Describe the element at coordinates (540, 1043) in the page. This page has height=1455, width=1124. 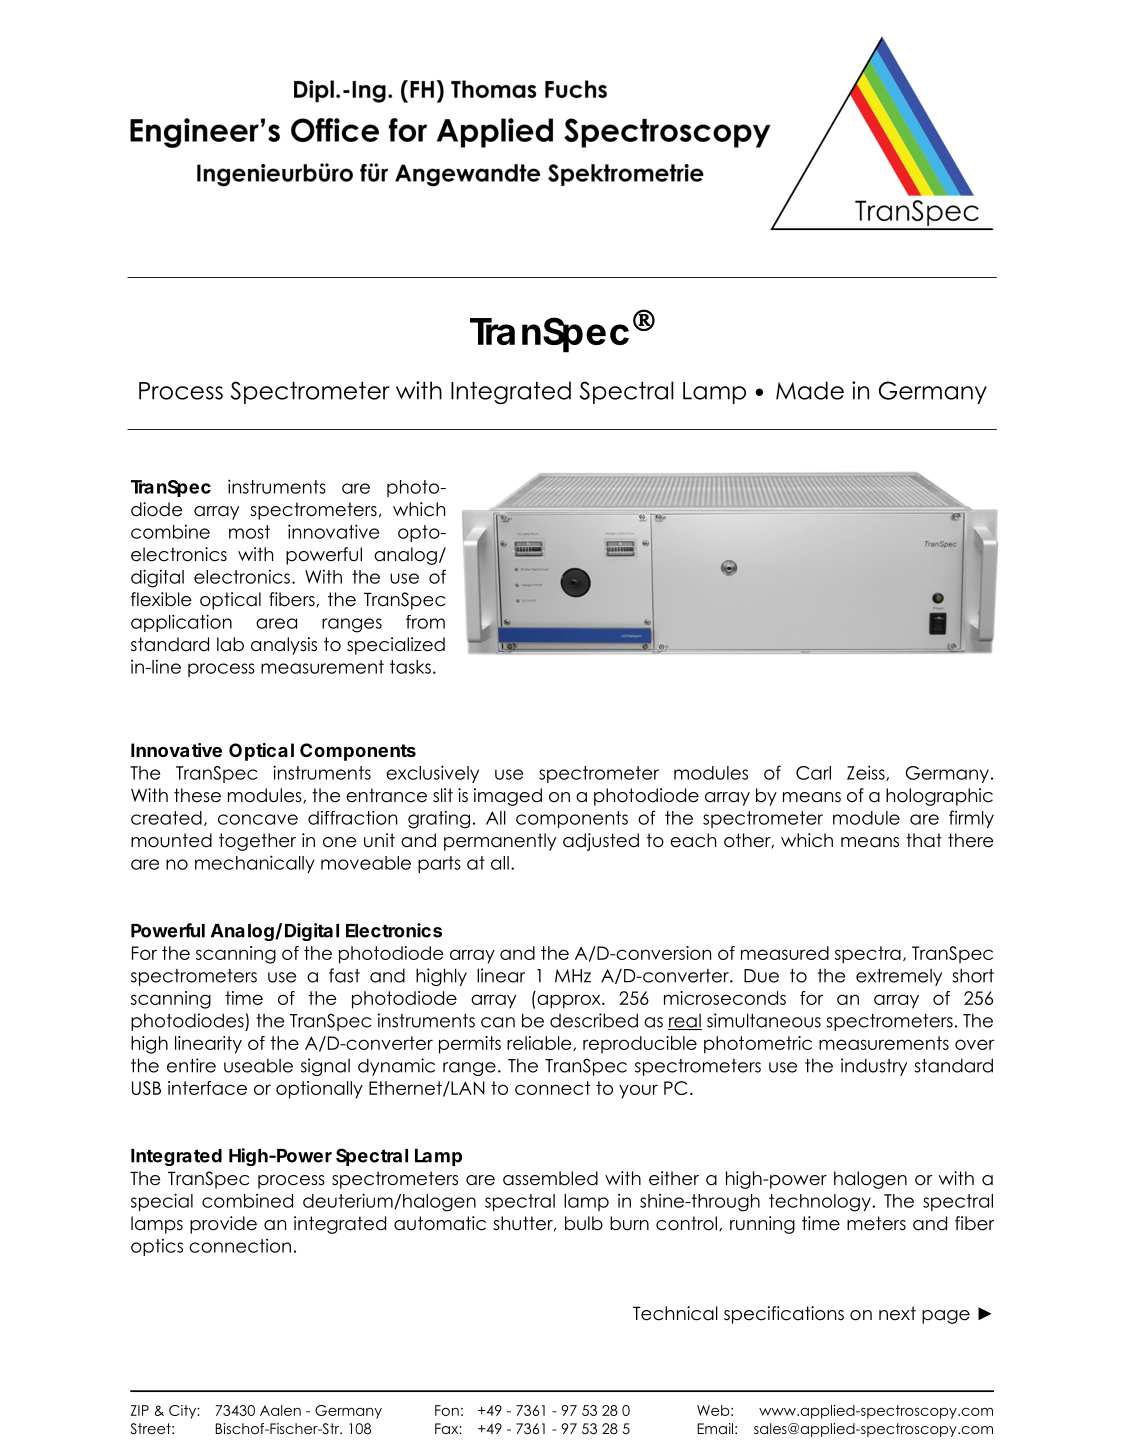
I see `reliable` at that location.
